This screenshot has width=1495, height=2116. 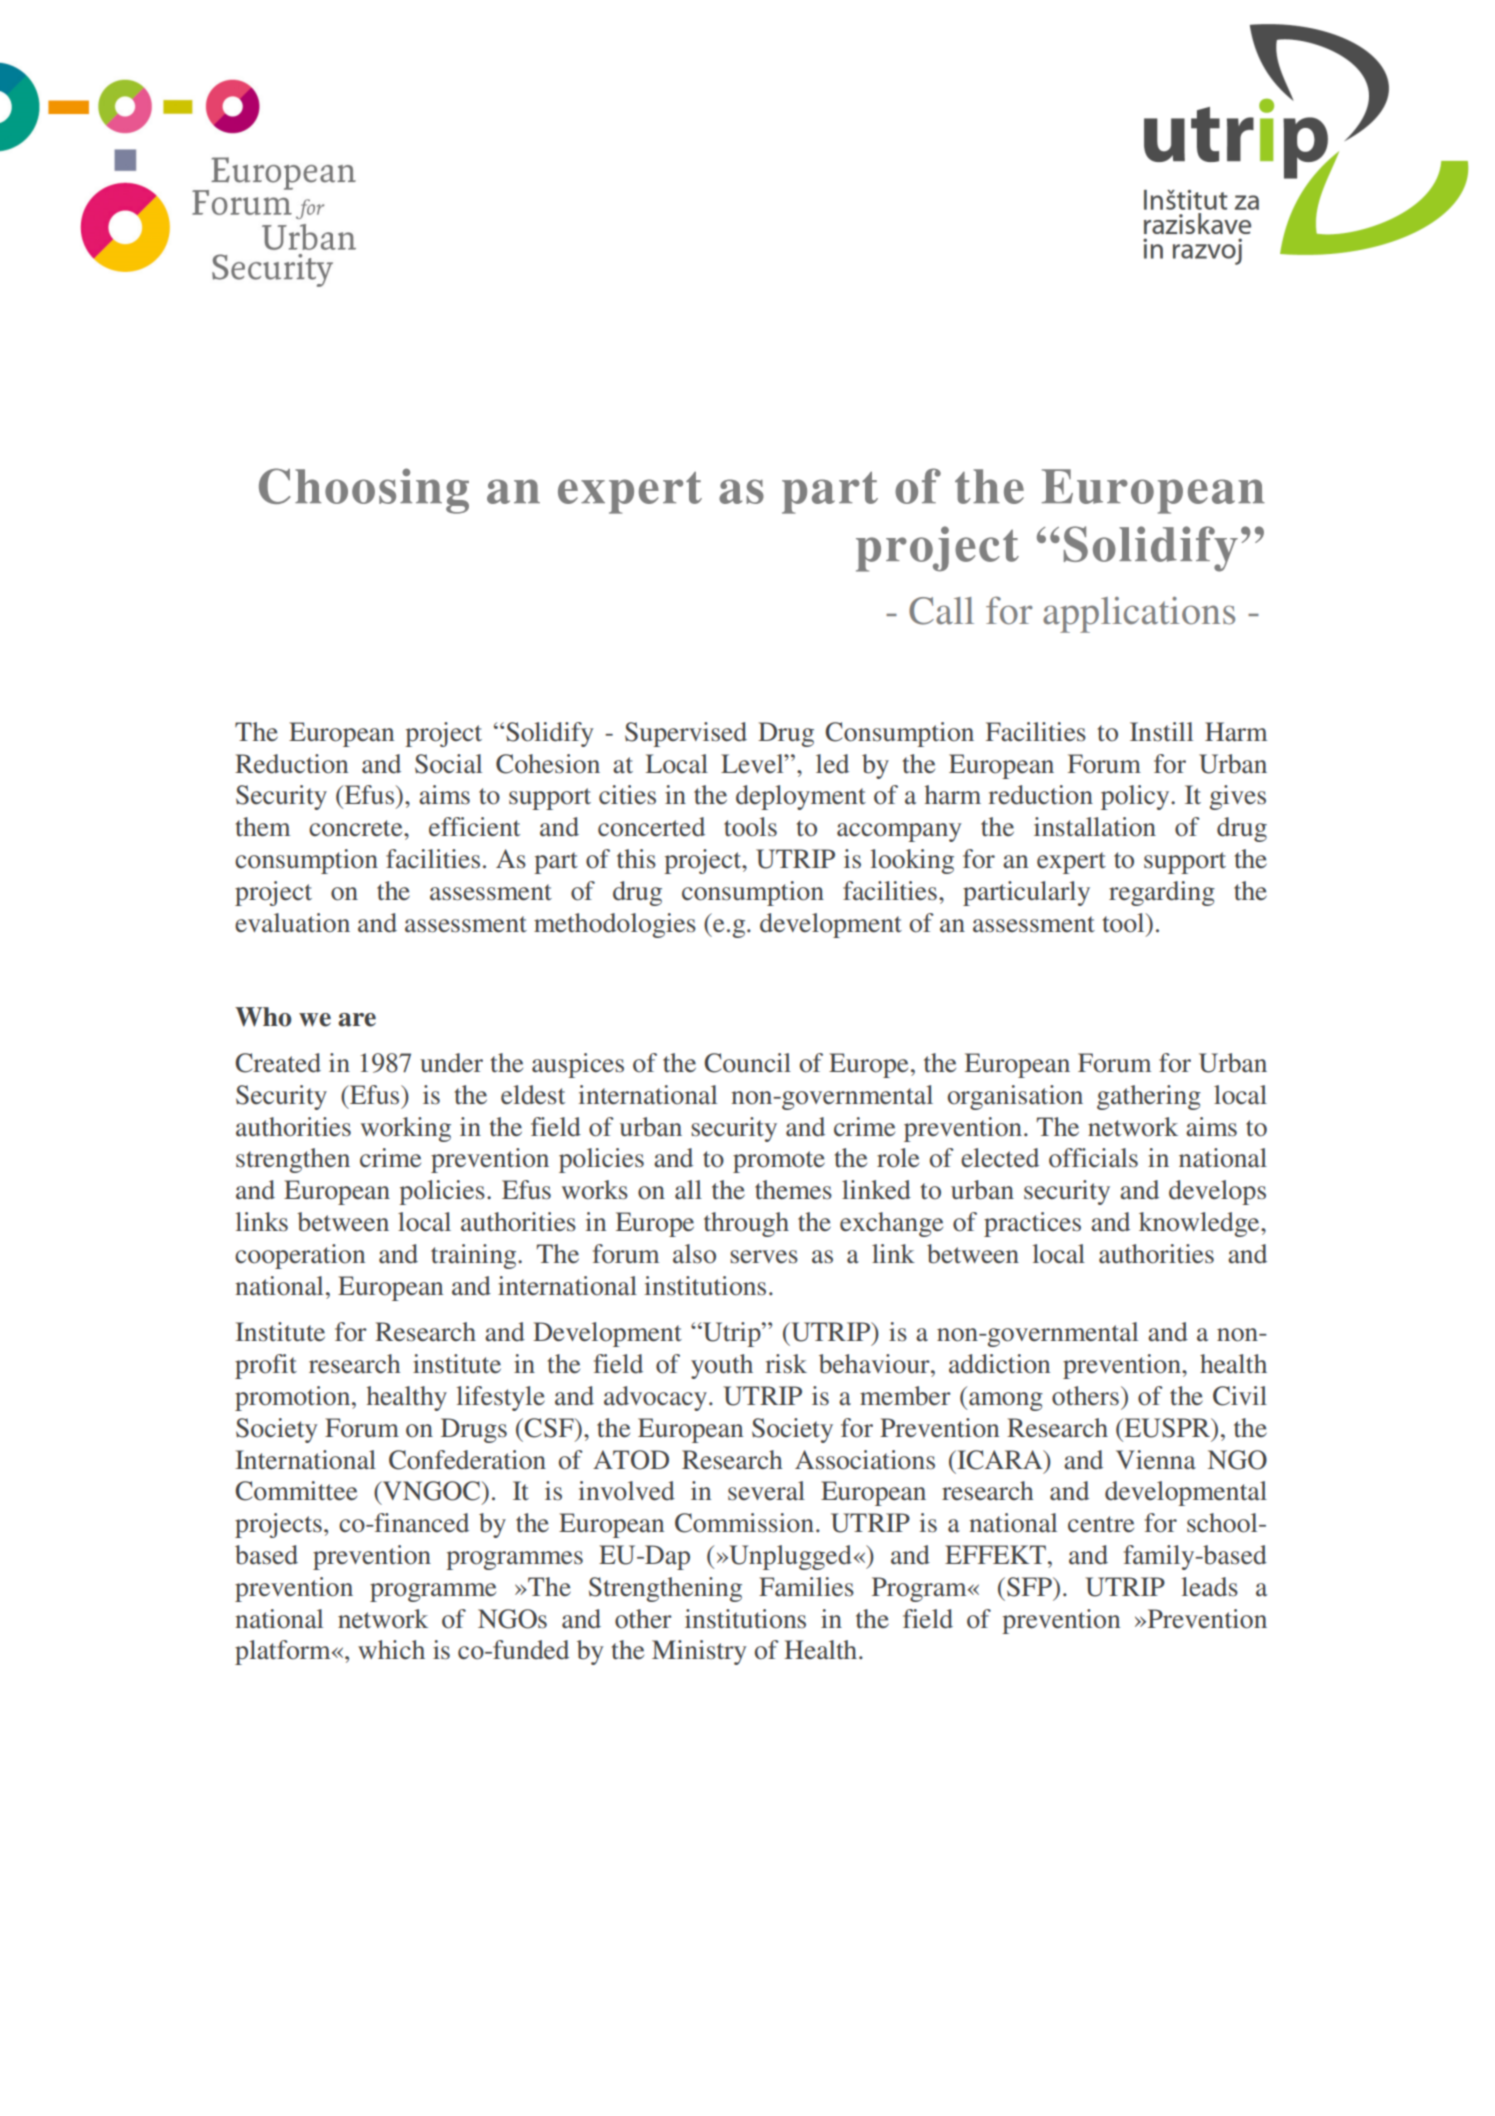 What do you see at coordinates (941, 611) in the screenshot?
I see `Call` at bounding box center [941, 611].
